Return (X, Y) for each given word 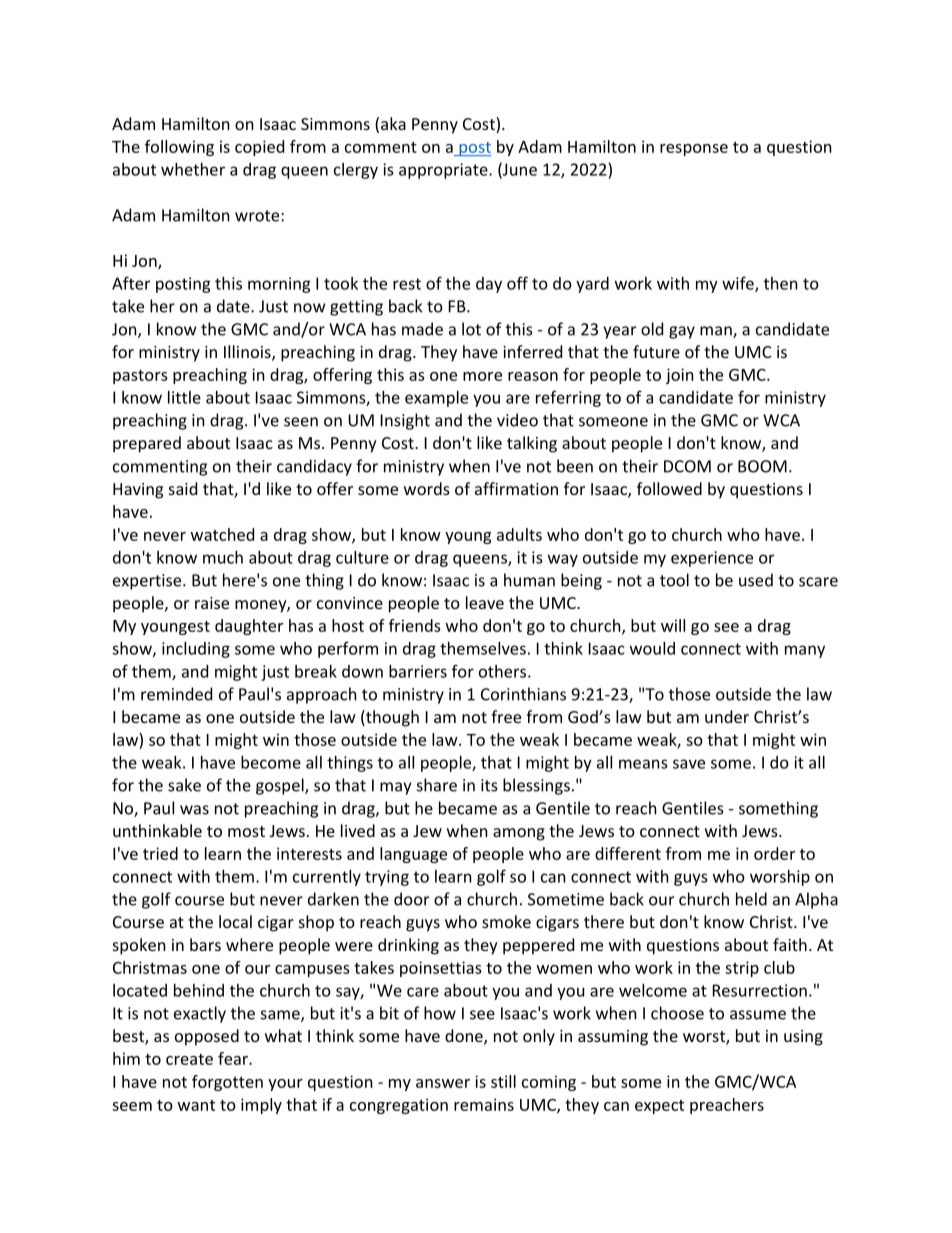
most (246, 831)
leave (485, 602)
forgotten (227, 1083)
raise (212, 603)
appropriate (444, 171)
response (694, 150)
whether (193, 169)
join (680, 376)
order (774, 853)
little (184, 397)
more (482, 376)
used (756, 580)
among (519, 834)
